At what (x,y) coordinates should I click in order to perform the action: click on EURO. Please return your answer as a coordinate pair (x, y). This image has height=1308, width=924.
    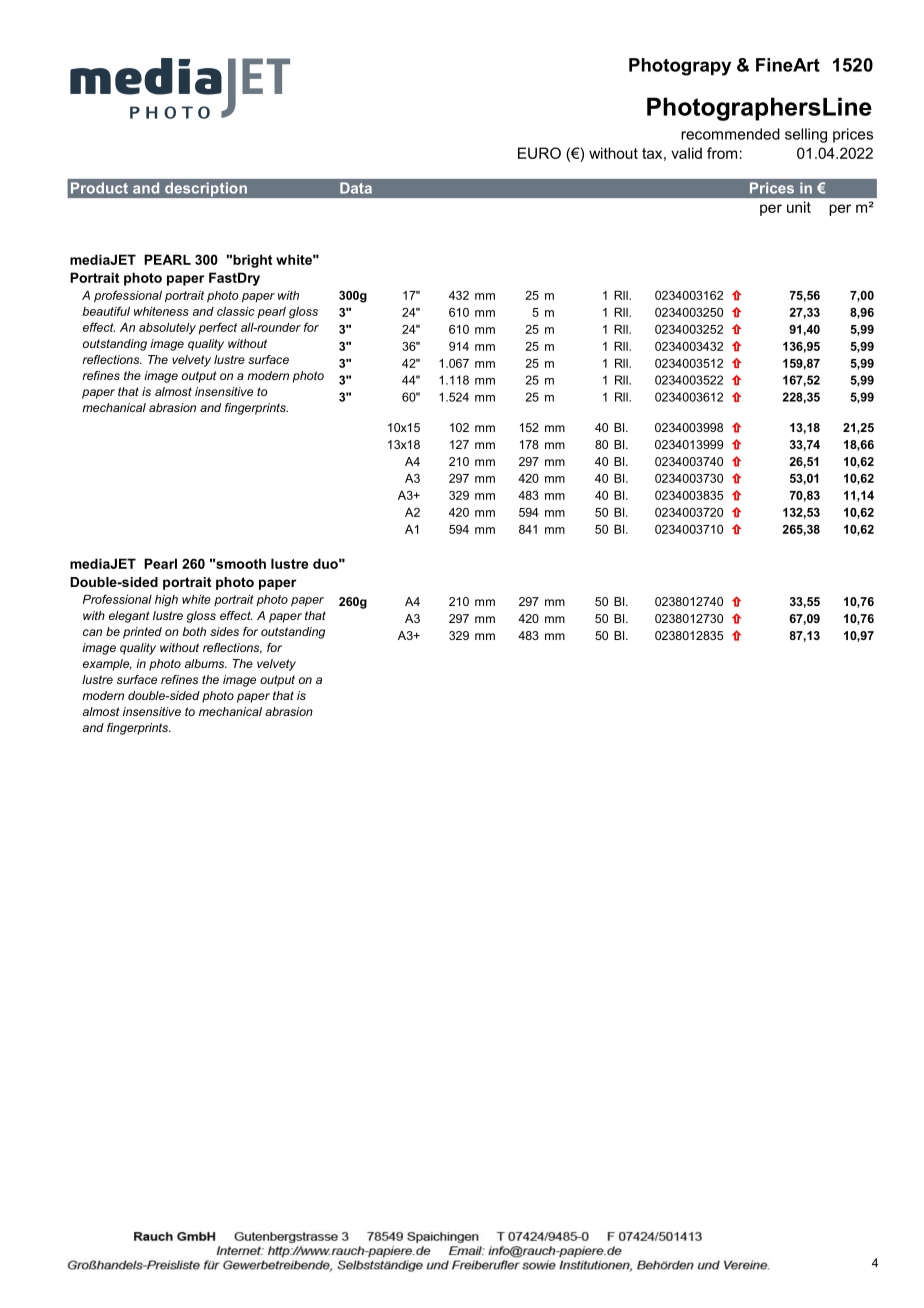
    Looking at the image, I should click on (539, 153).
